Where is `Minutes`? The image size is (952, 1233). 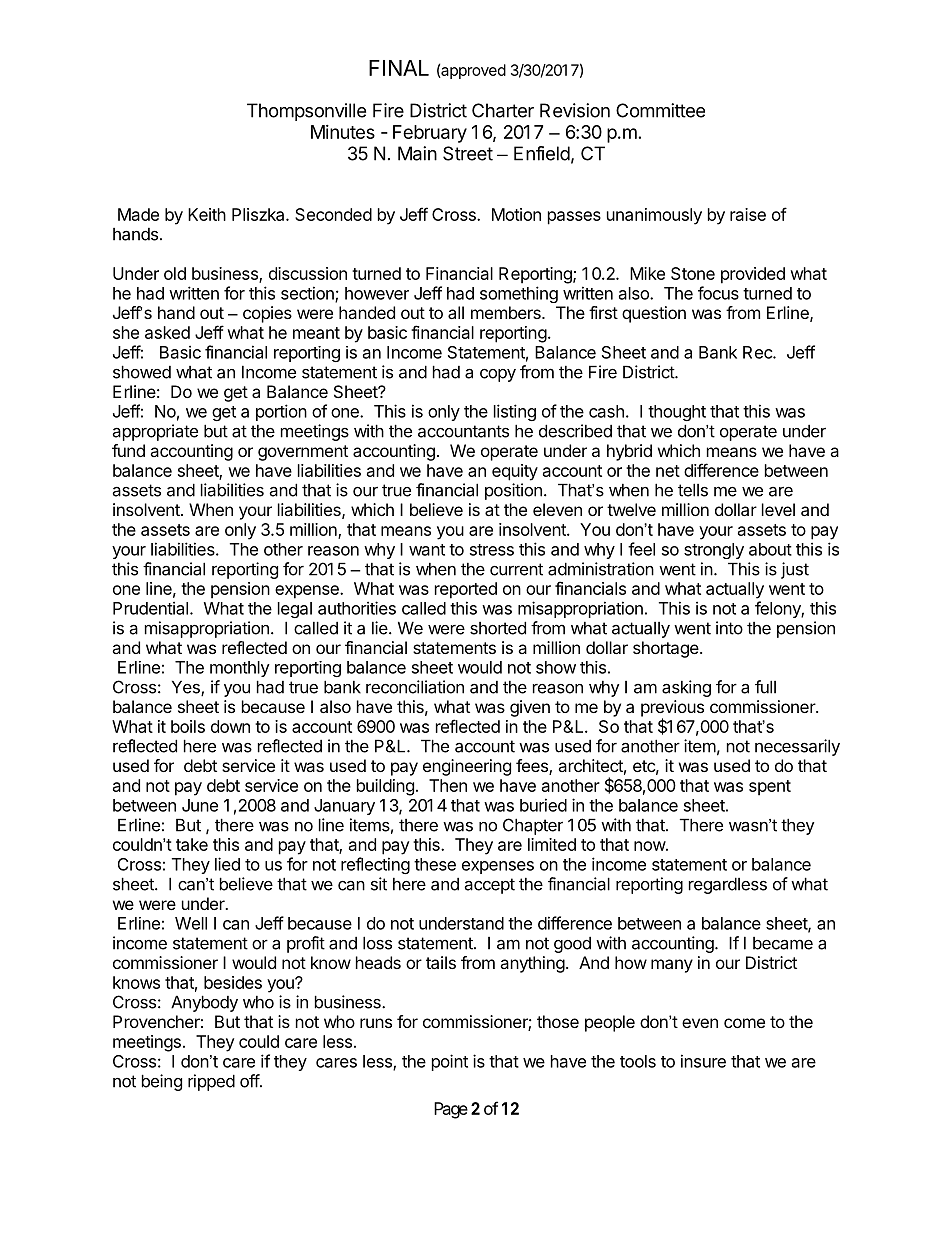 Minutes is located at coordinates (343, 132).
